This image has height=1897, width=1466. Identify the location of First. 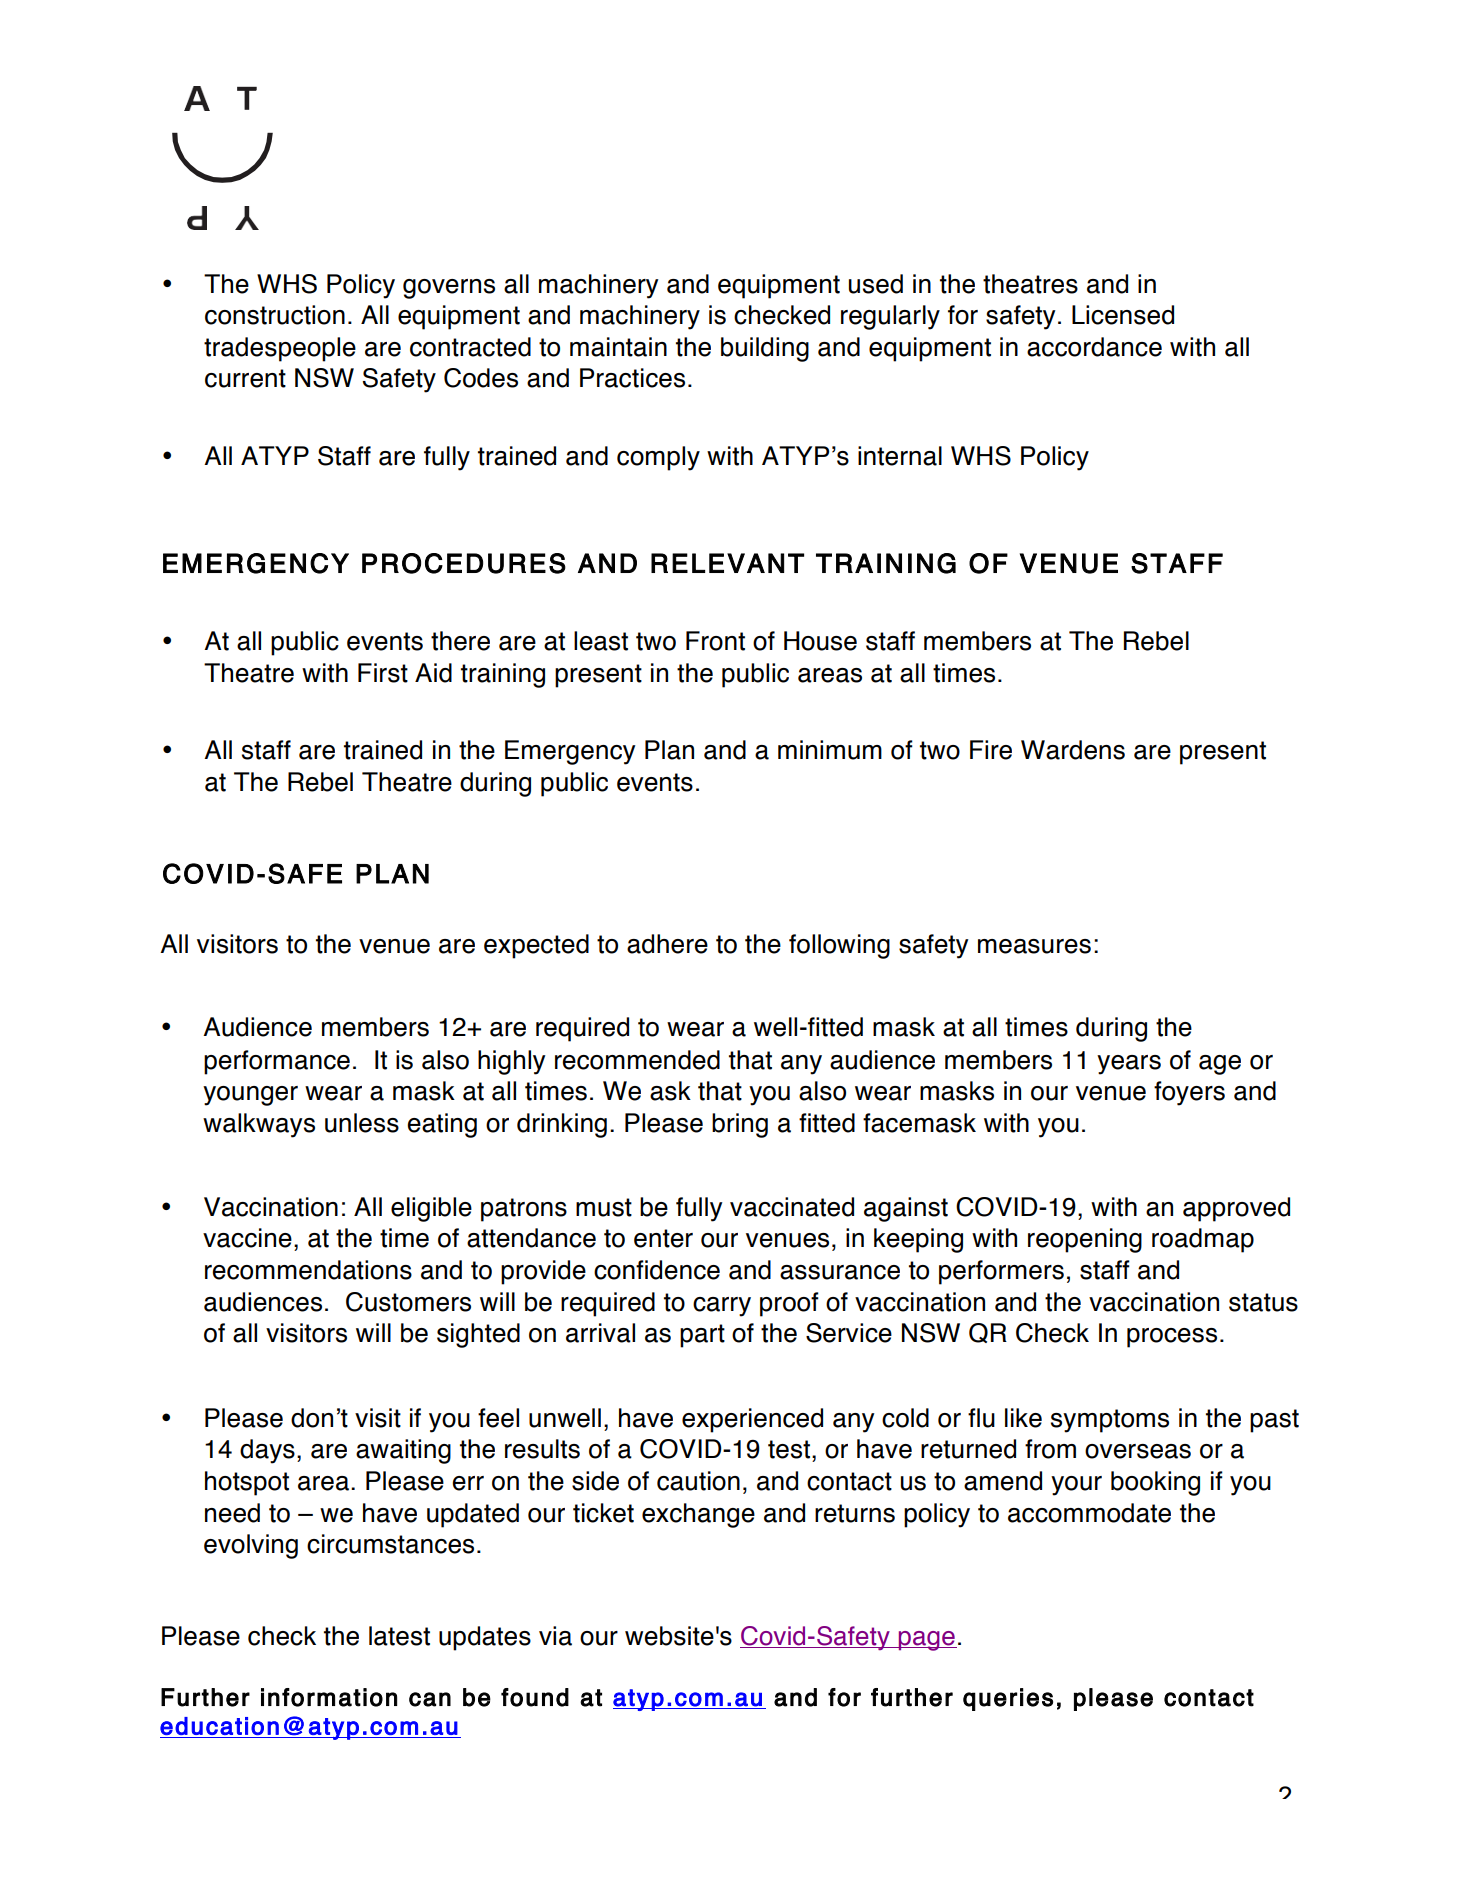
(383, 673).
